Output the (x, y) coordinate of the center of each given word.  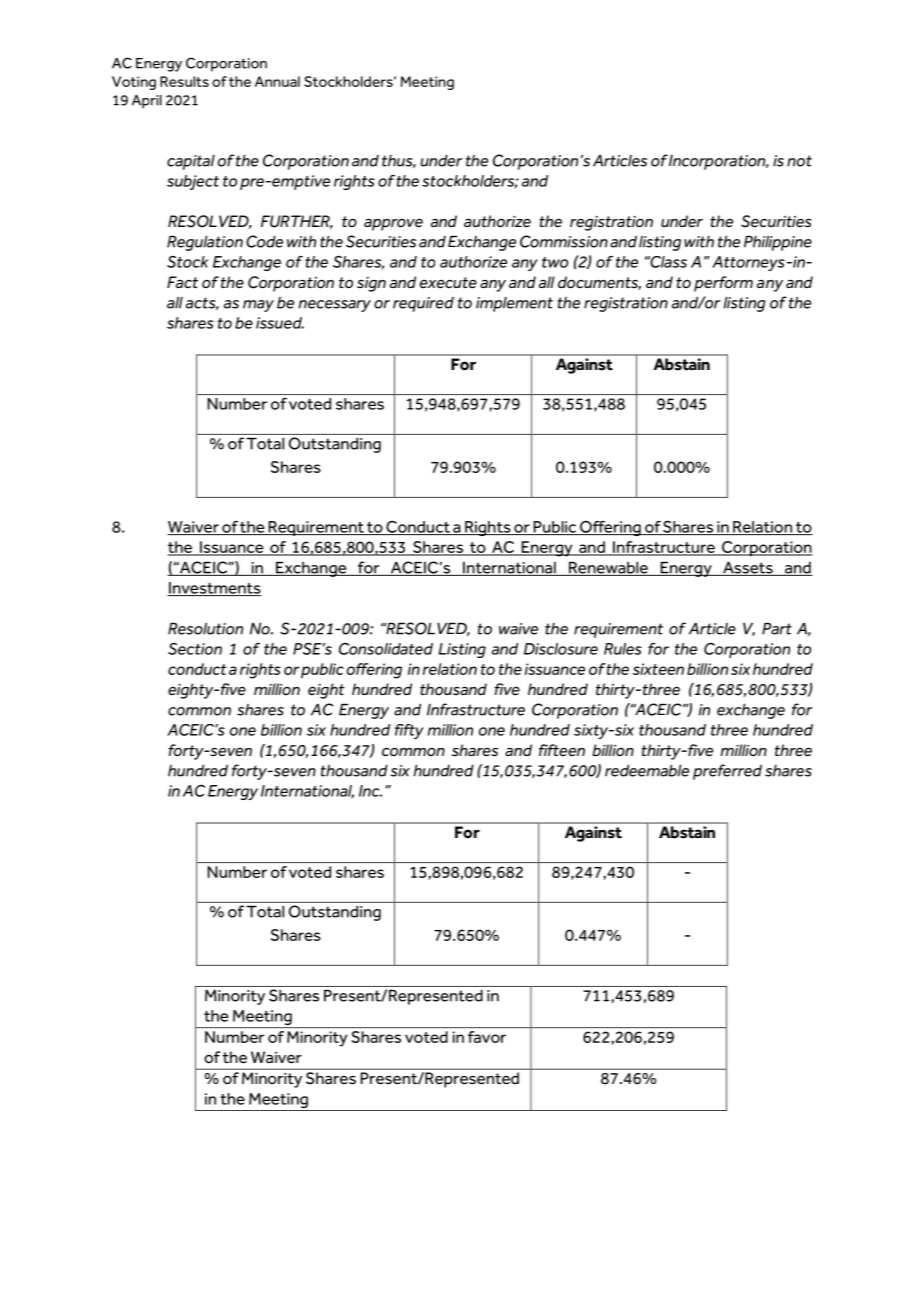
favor (487, 1037)
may (258, 306)
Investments (214, 589)
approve (393, 224)
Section (195, 648)
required (423, 304)
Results (184, 81)
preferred (727, 772)
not (799, 161)
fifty (409, 731)
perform (723, 284)
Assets (748, 569)
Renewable (608, 569)
